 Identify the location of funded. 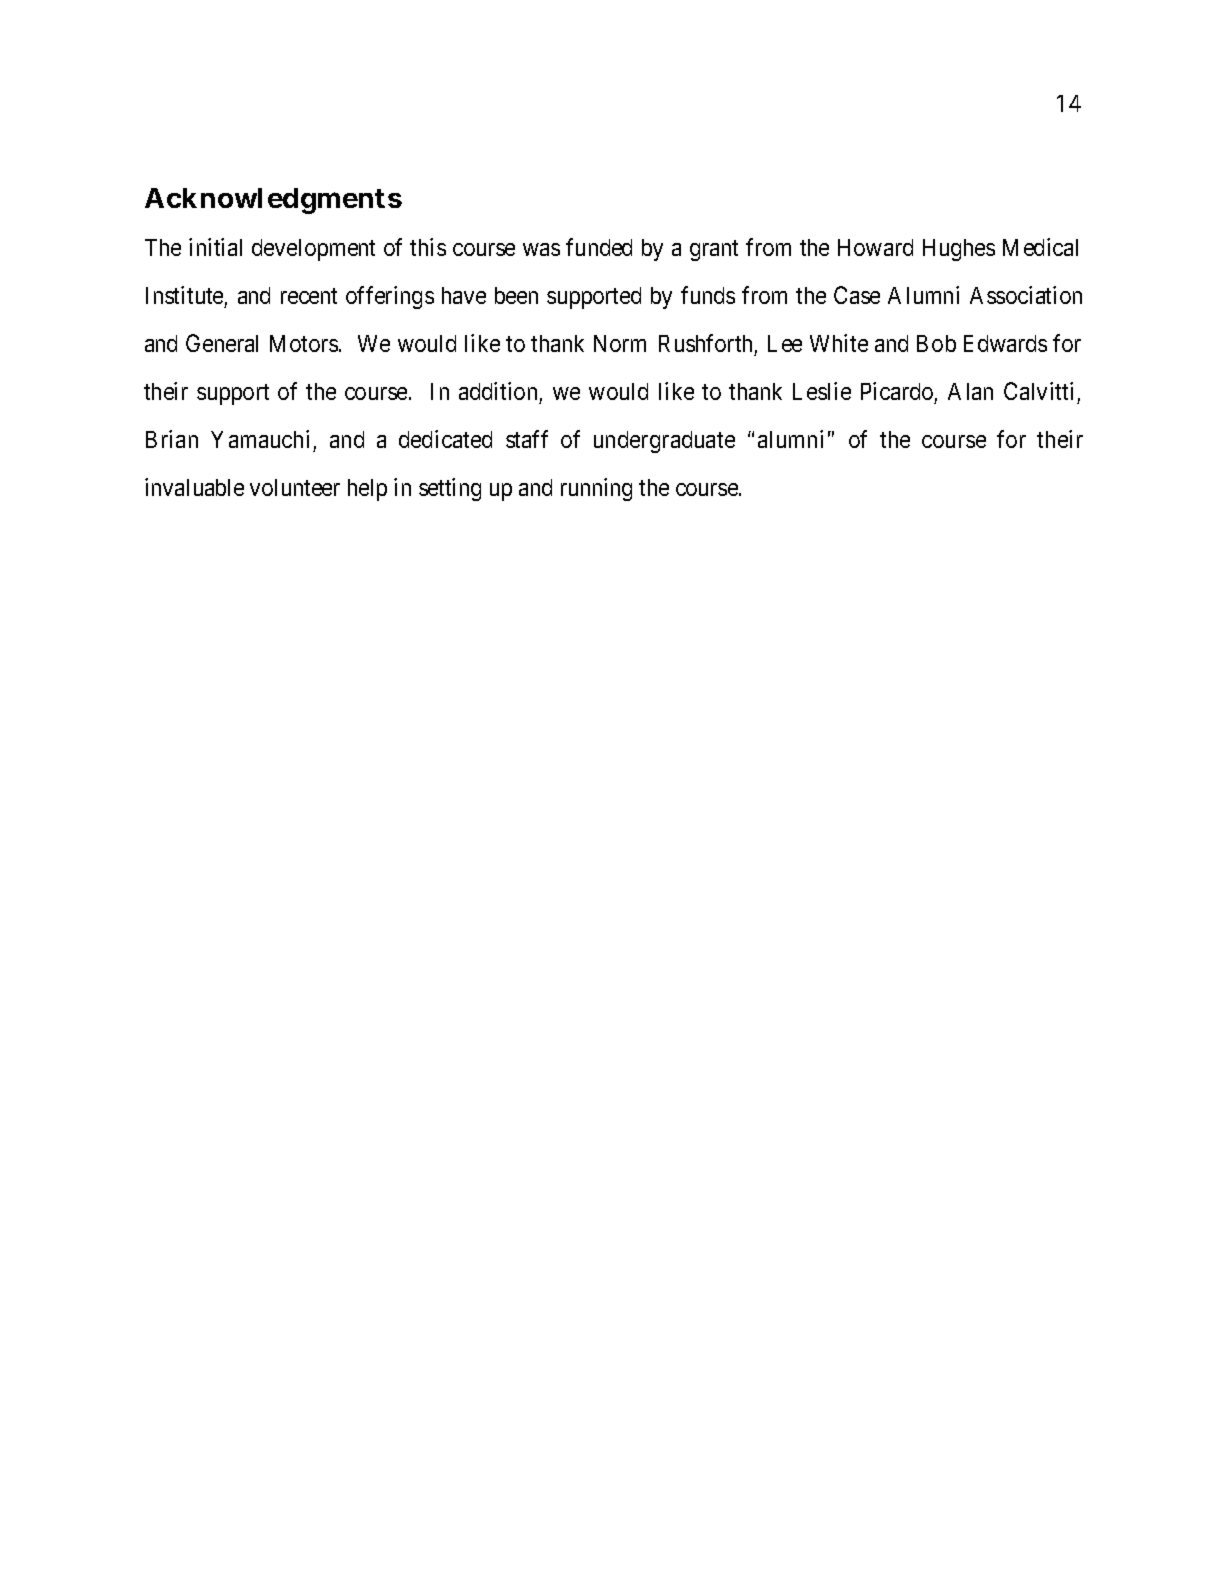
(599, 247).
